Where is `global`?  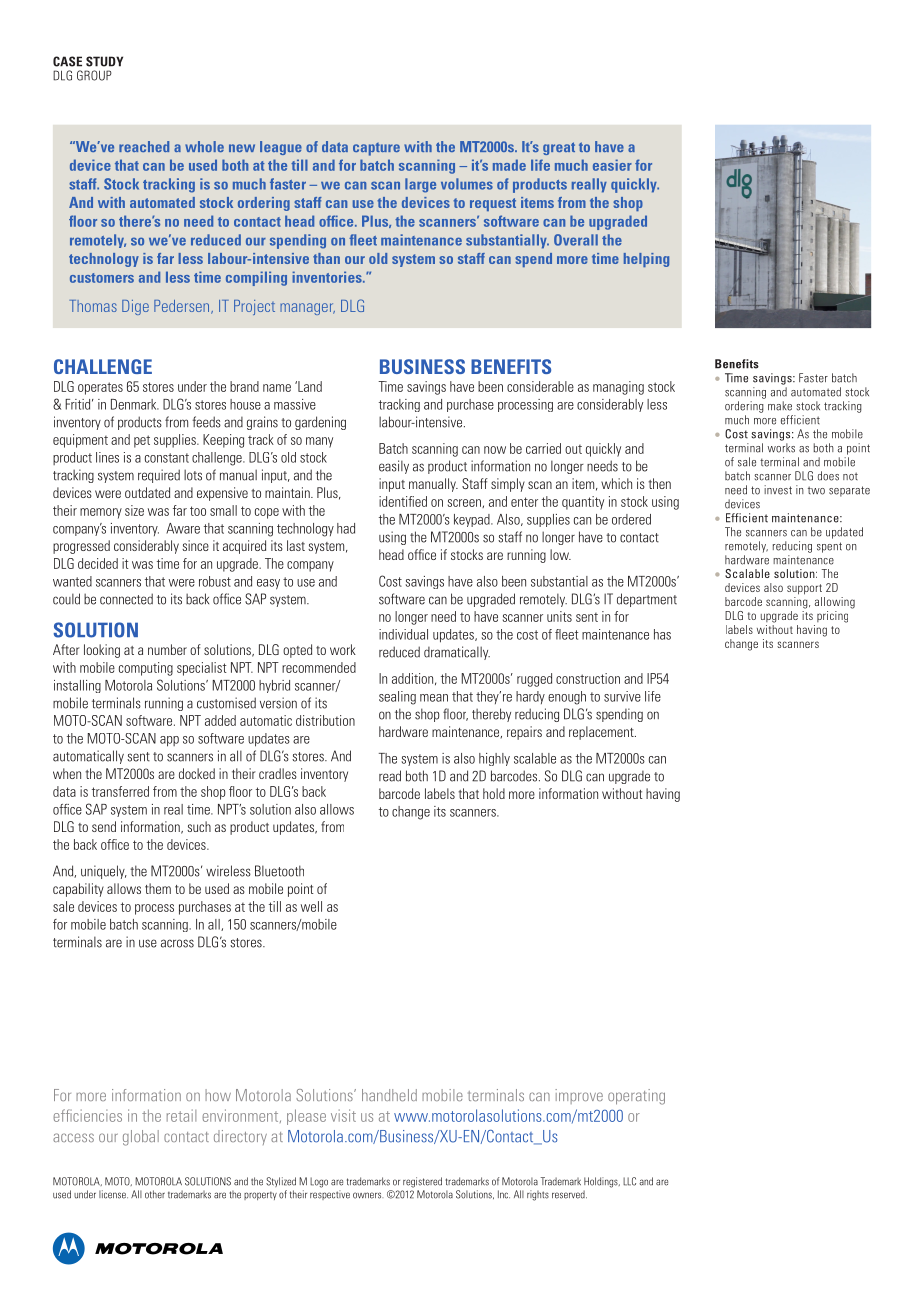
global is located at coordinates (141, 1138).
